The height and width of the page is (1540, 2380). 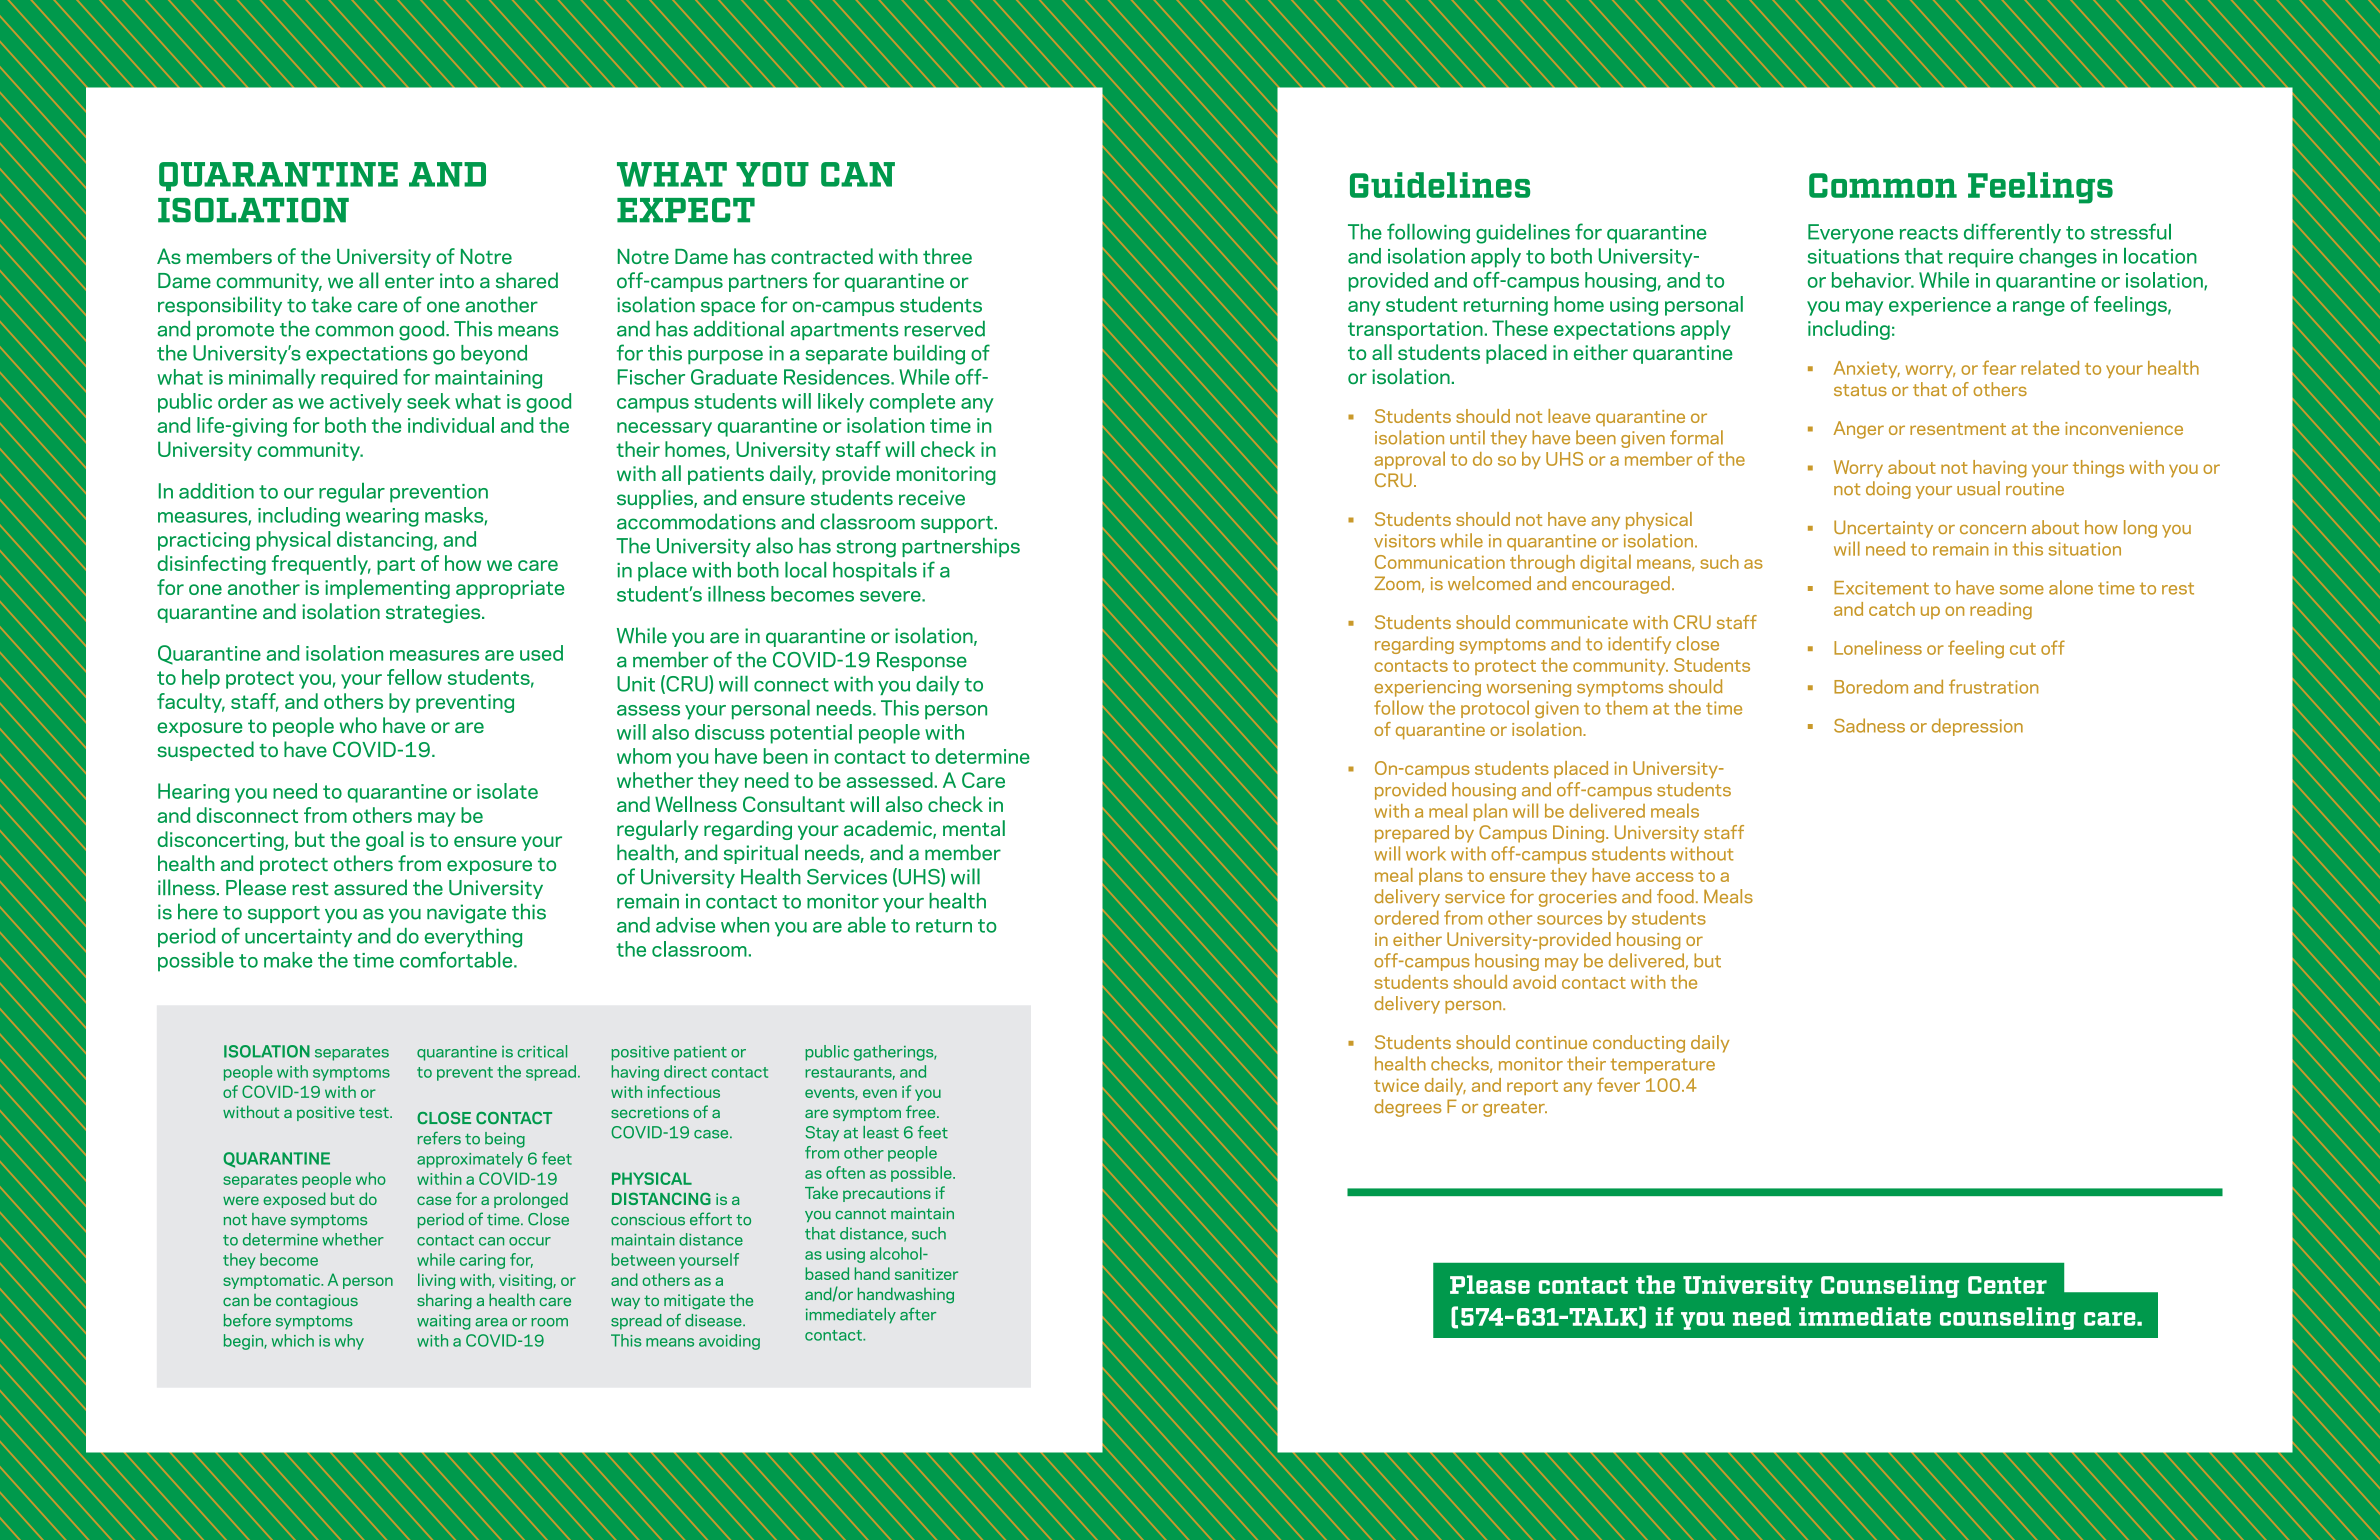 I want to click on mental, so click(x=974, y=828).
